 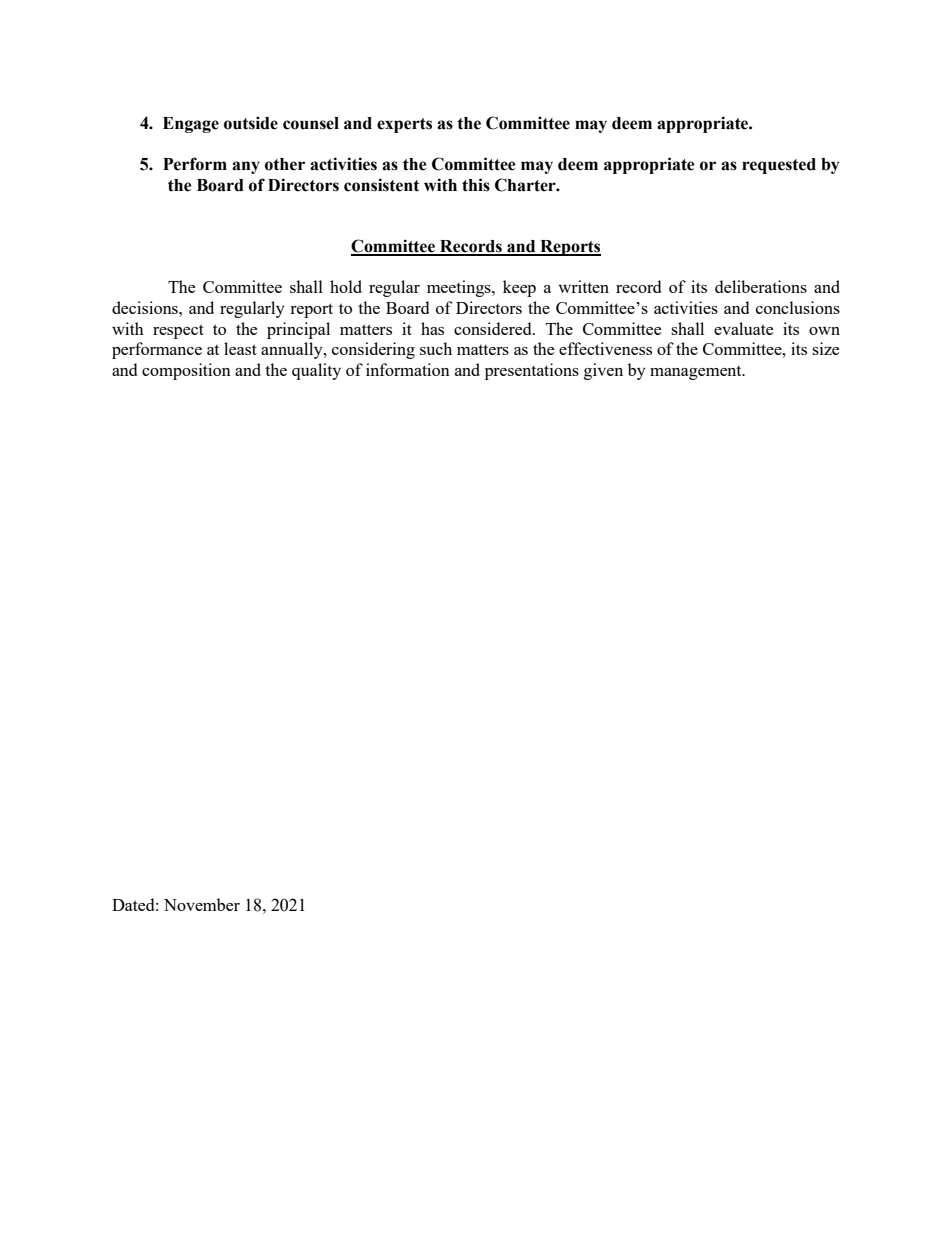 What do you see at coordinates (186, 371) in the page?
I see `composition` at bounding box center [186, 371].
